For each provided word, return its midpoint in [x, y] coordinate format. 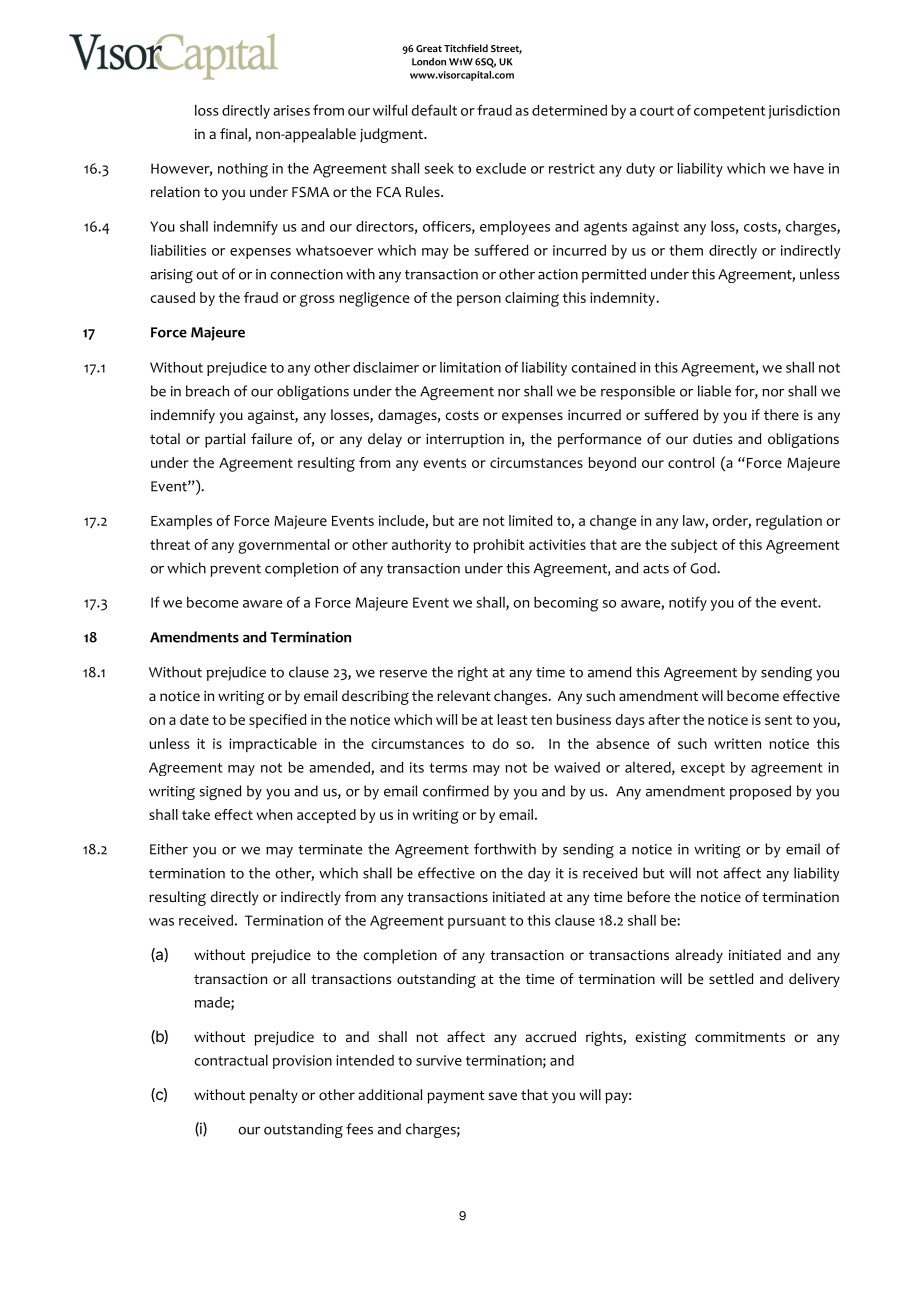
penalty [274, 1096]
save [502, 1096]
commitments [740, 1037]
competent [729, 112]
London [429, 62]
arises [291, 110]
